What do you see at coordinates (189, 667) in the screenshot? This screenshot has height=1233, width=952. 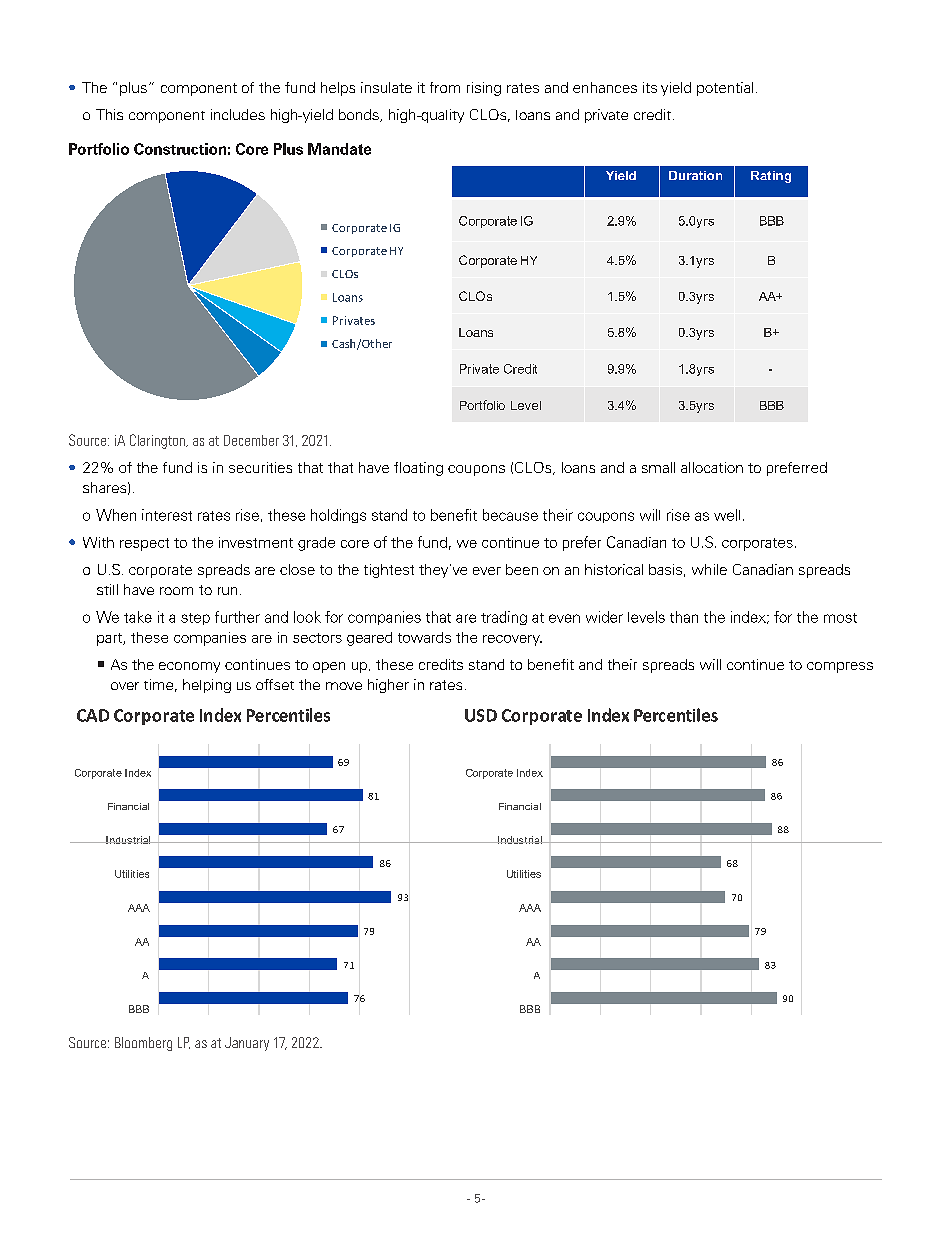 I see `economy` at bounding box center [189, 667].
